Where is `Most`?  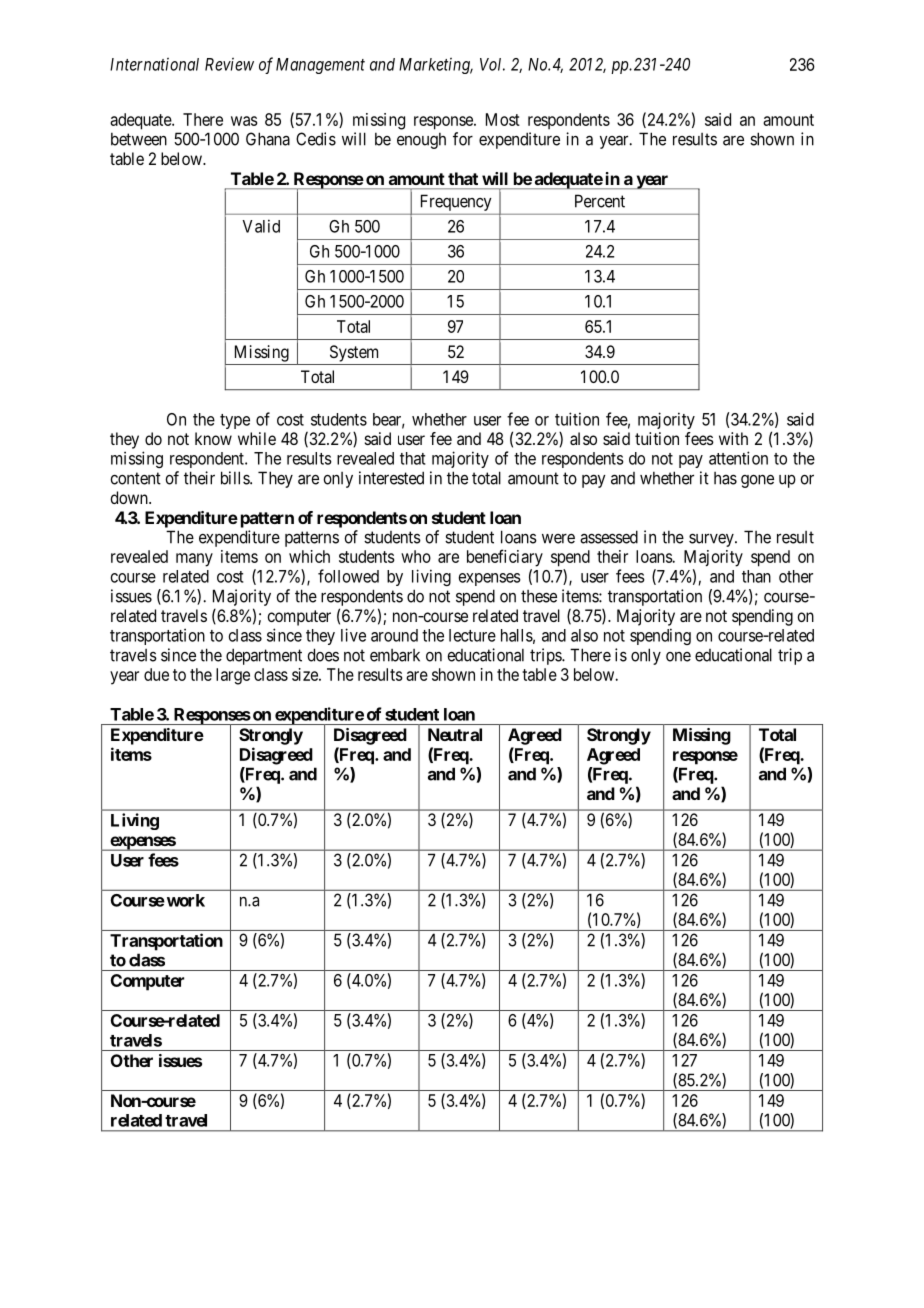
Most is located at coordinates (503, 119).
